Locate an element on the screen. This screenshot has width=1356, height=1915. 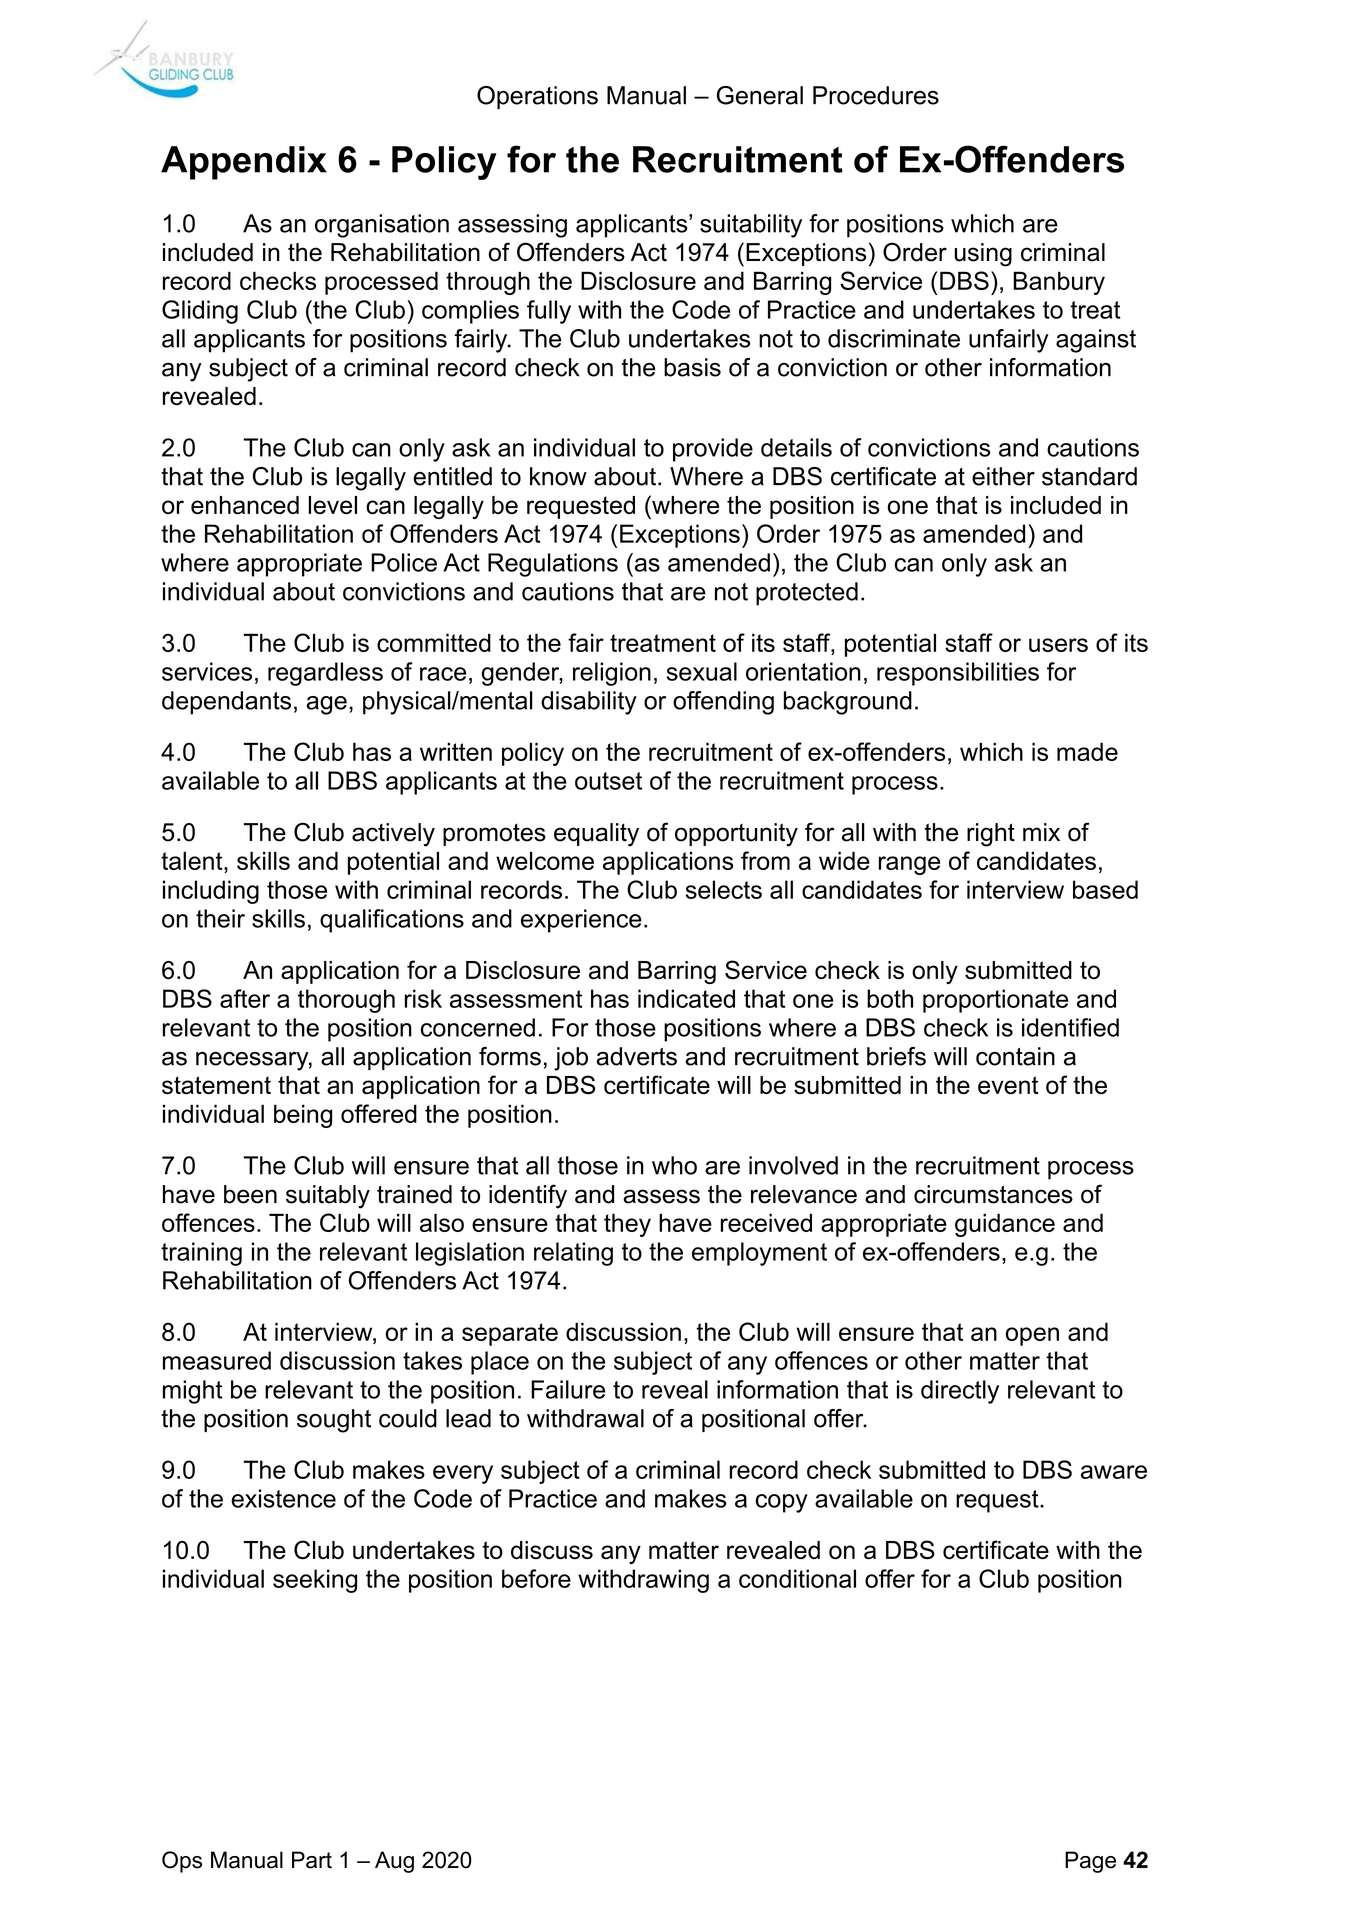
proportionate is located at coordinates (995, 1001).
